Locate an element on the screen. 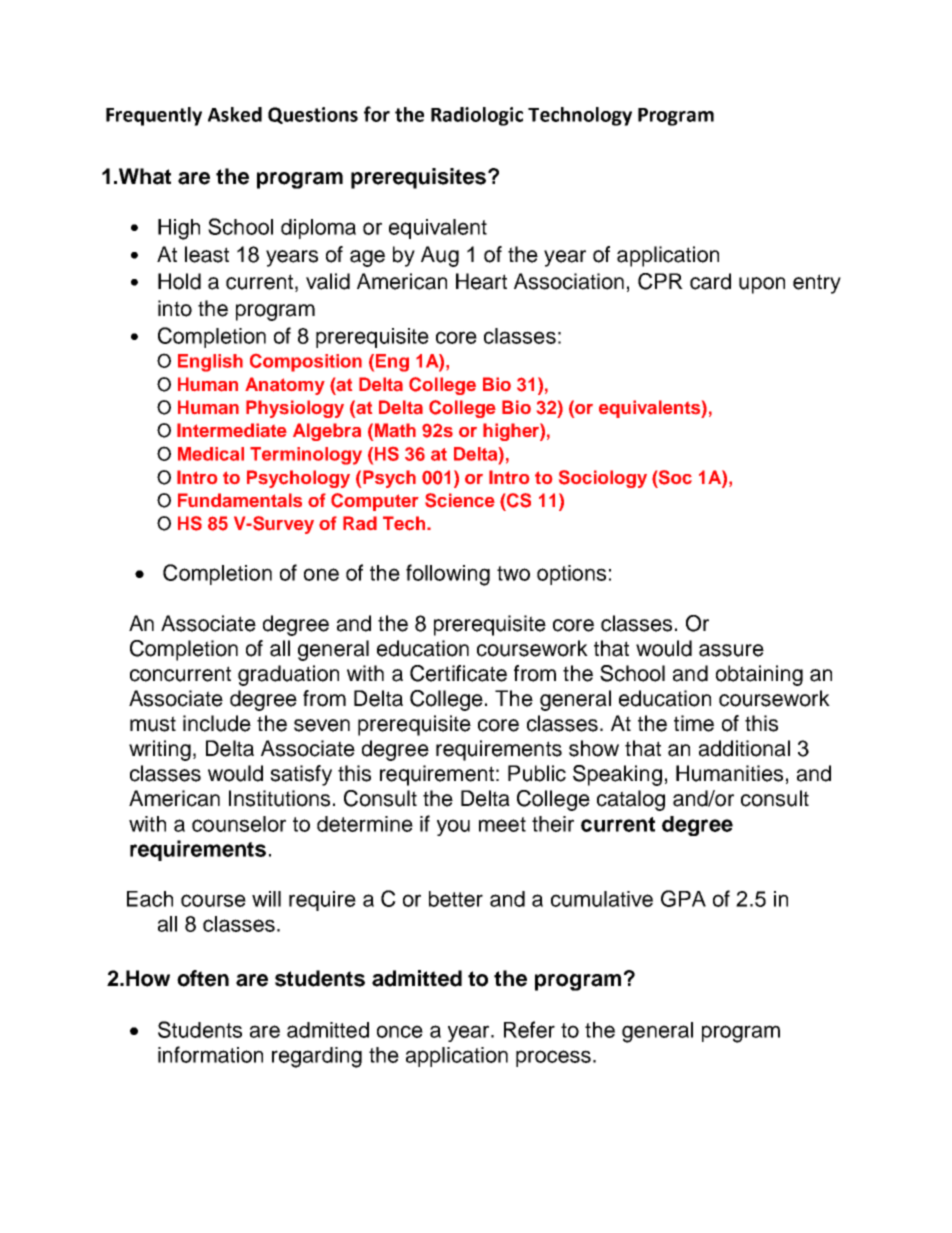  card is located at coordinates (710, 281).
